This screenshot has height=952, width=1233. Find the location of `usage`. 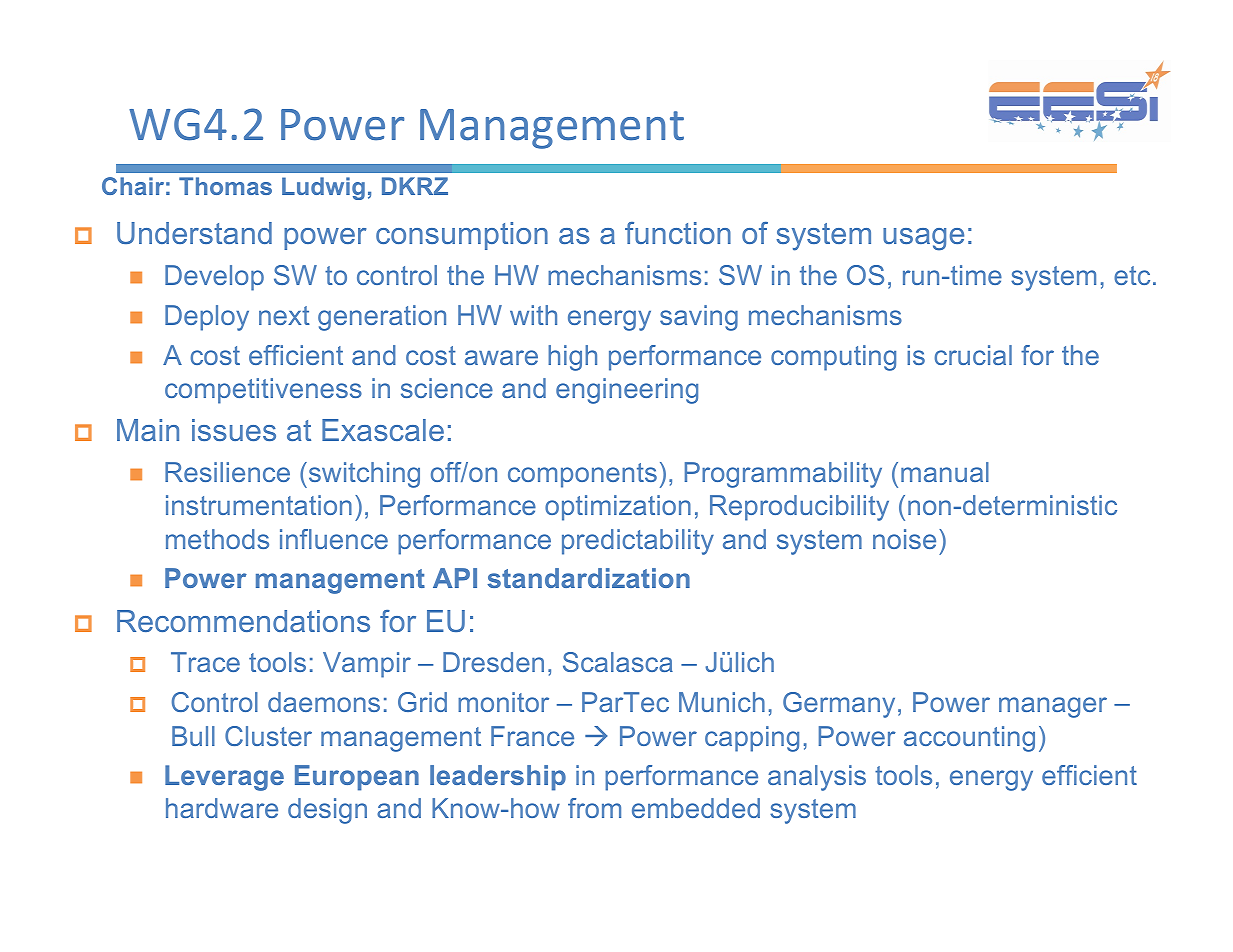

usage is located at coordinates (923, 239).
